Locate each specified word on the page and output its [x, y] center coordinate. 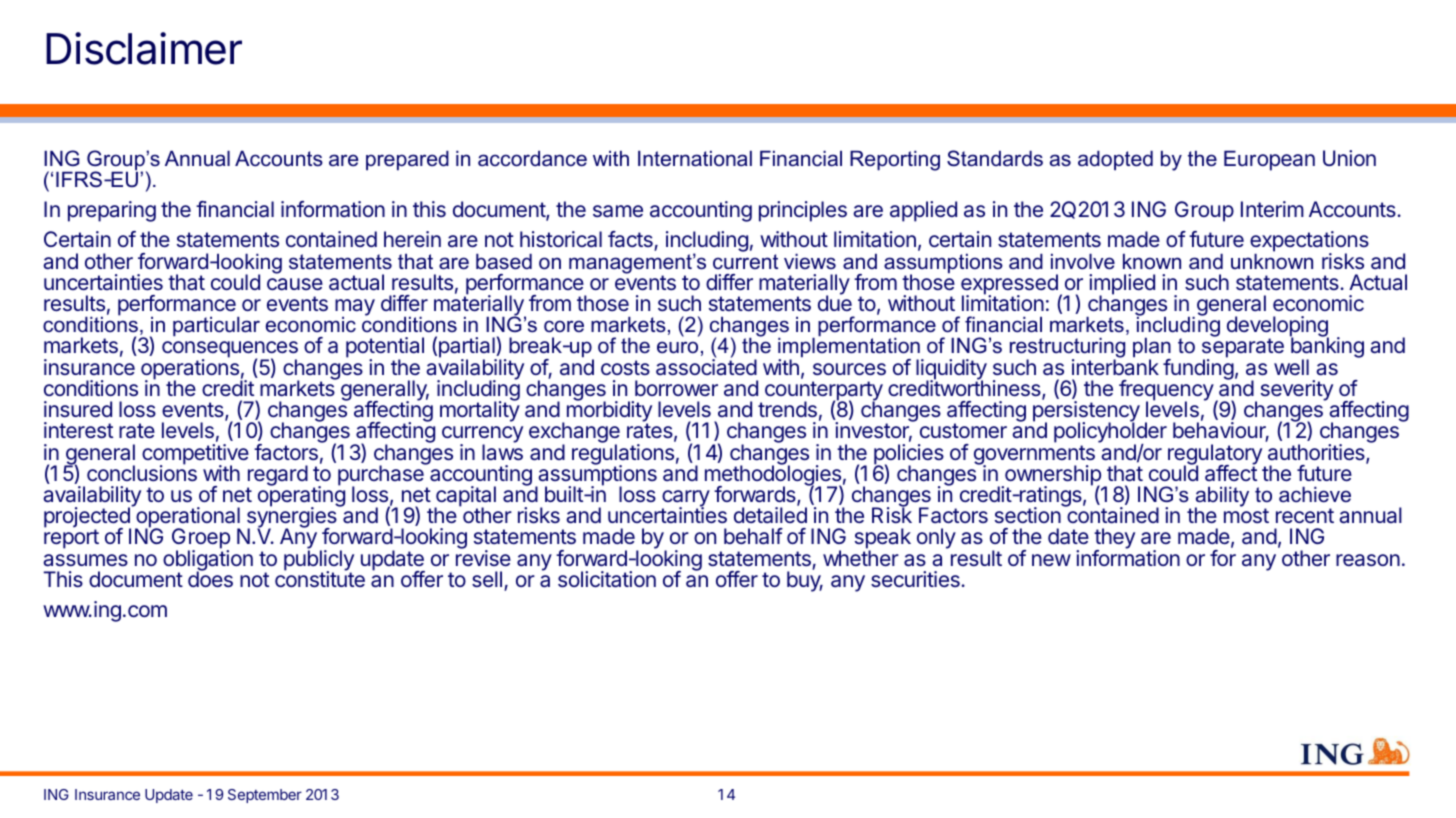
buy [805, 581]
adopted [1115, 160]
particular [216, 326]
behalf [753, 536]
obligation [208, 560]
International [695, 158]
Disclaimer [144, 48]
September [265, 796]
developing [1278, 328]
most [1246, 515]
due [835, 302]
